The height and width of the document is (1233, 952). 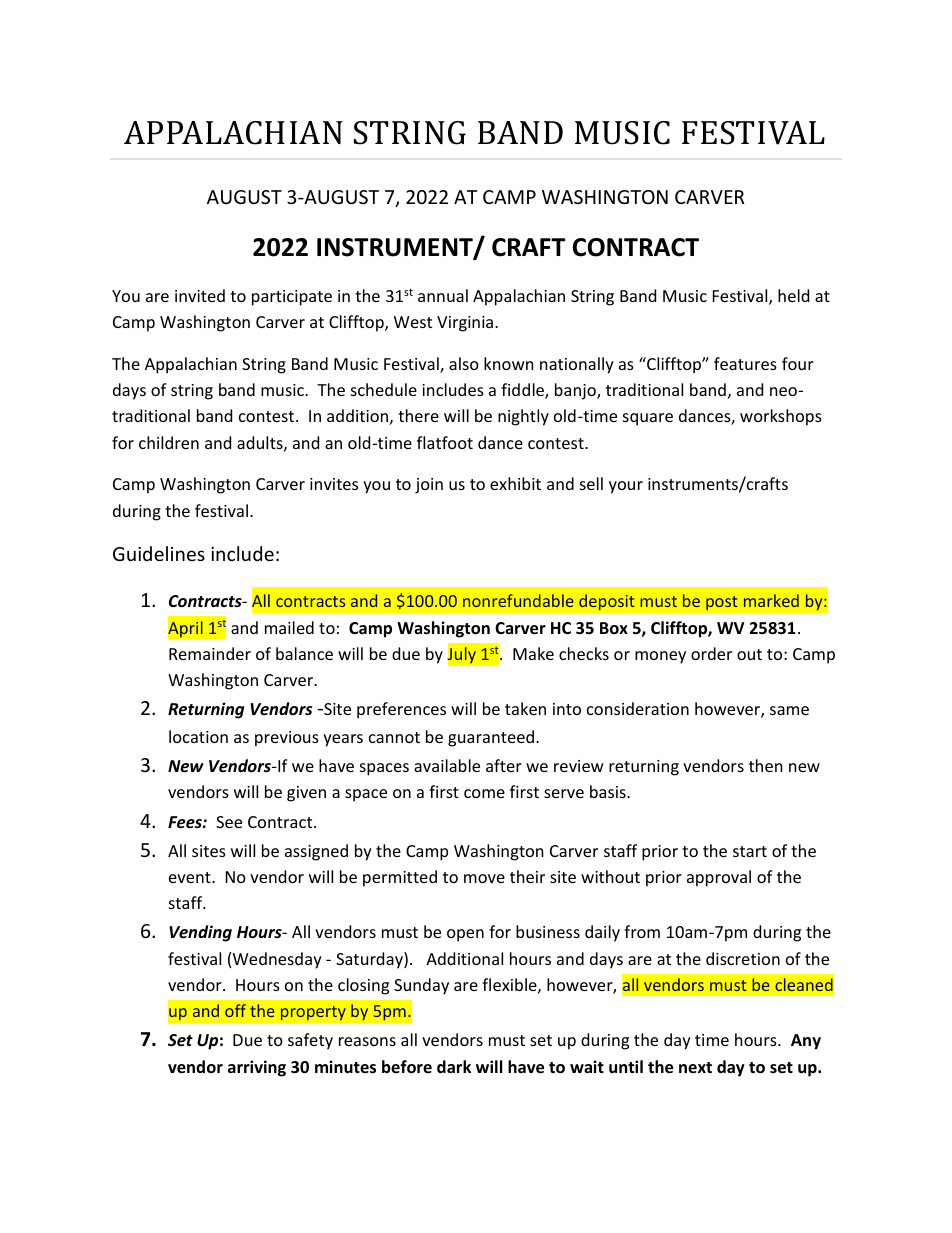 I want to click on arriving, so click(x=257, y=1068).
